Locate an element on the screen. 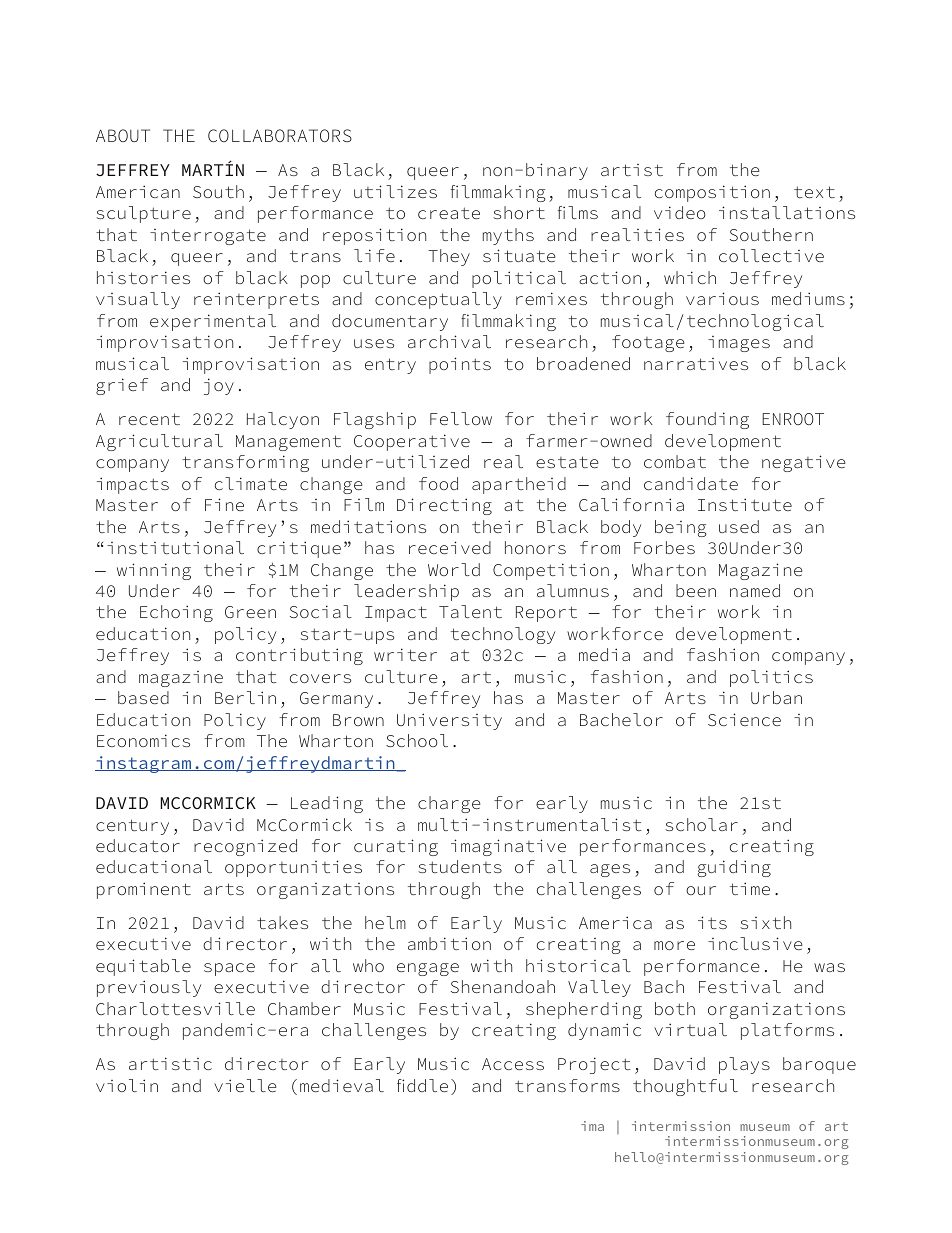  vielle is located at coordinates (245, 1085).
